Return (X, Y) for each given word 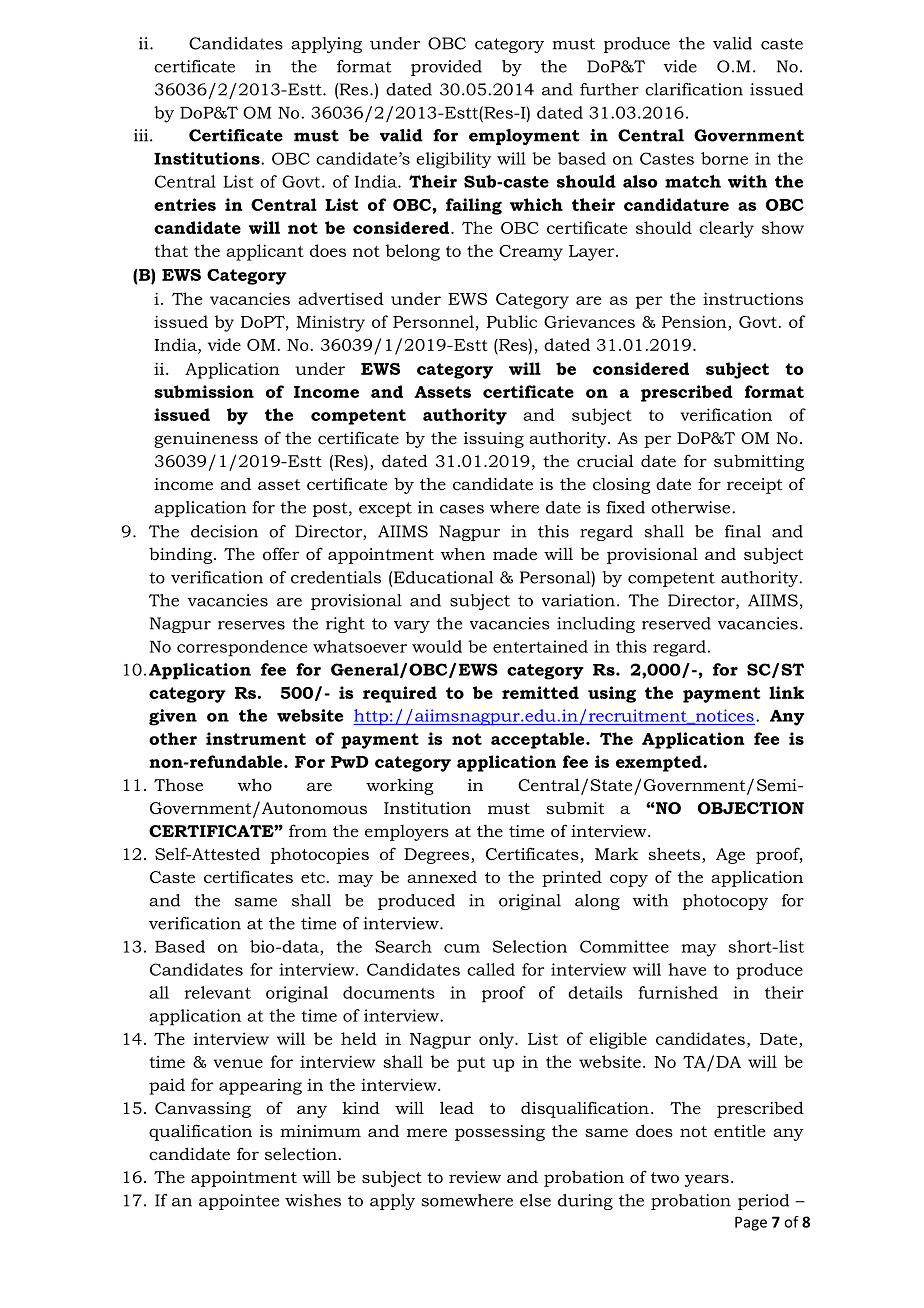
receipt (754, 486)
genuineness (206, 440)
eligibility (454, 160)
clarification (694, 89)
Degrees (438, 856)
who (255, 784)
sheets (675, 855)
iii (142, 135)
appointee (239, 1202)
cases (462, 509)
